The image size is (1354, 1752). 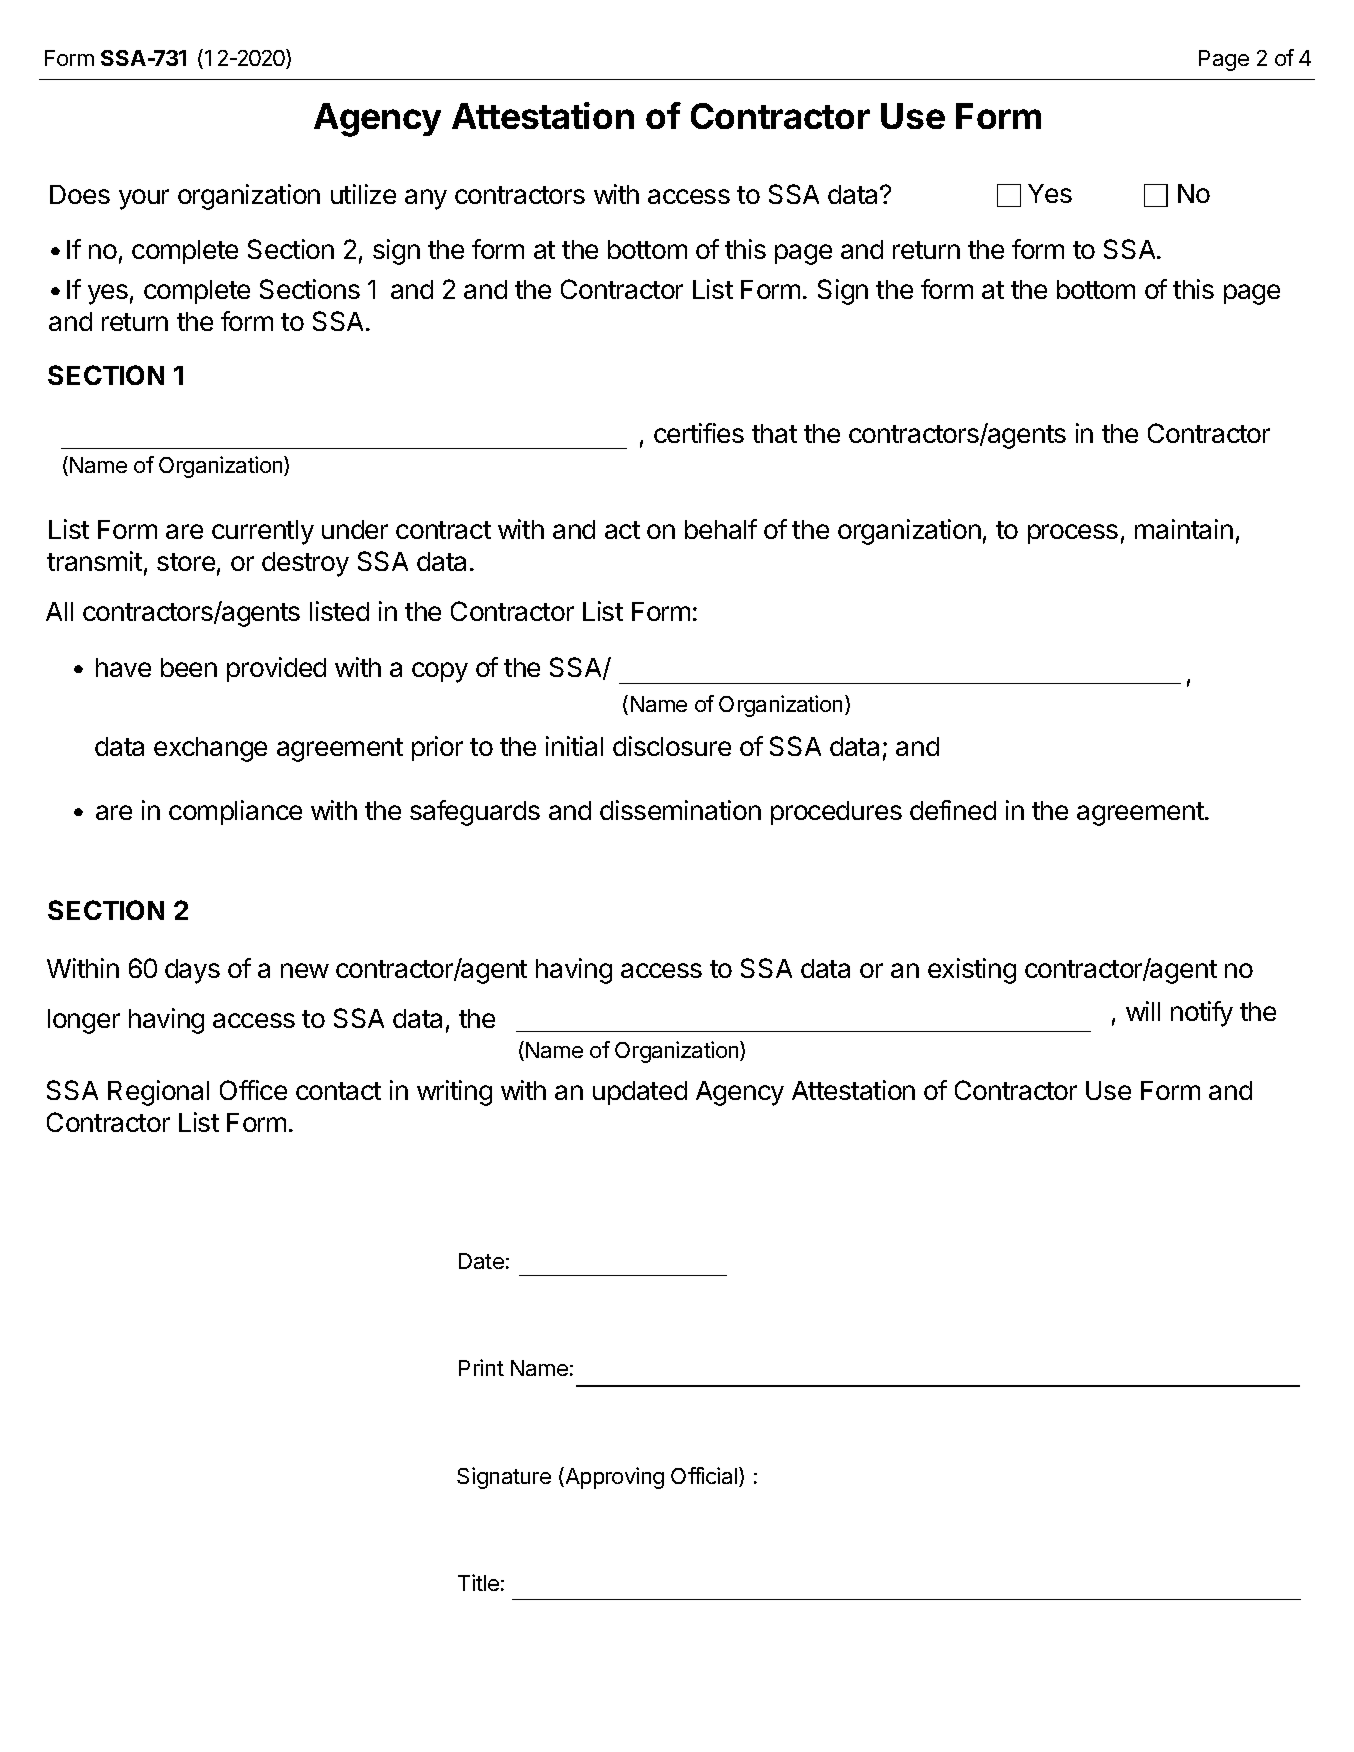 What do you see at coordinates (680, 810) in the document?
I see `dissemination` at bounding box center [680, 810].
